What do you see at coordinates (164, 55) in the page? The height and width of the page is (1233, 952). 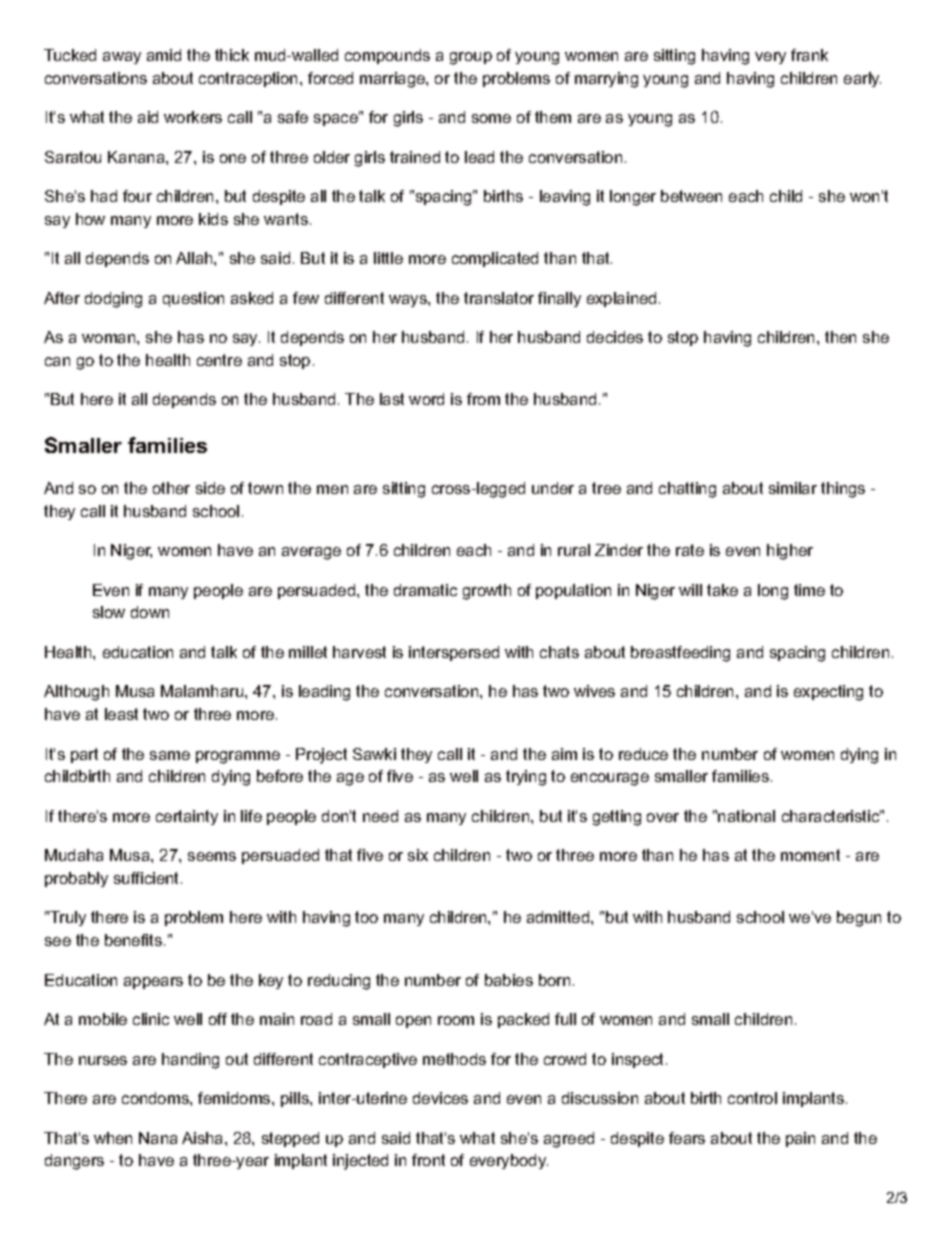 I see `amid` at bounding box center [164, 55].
